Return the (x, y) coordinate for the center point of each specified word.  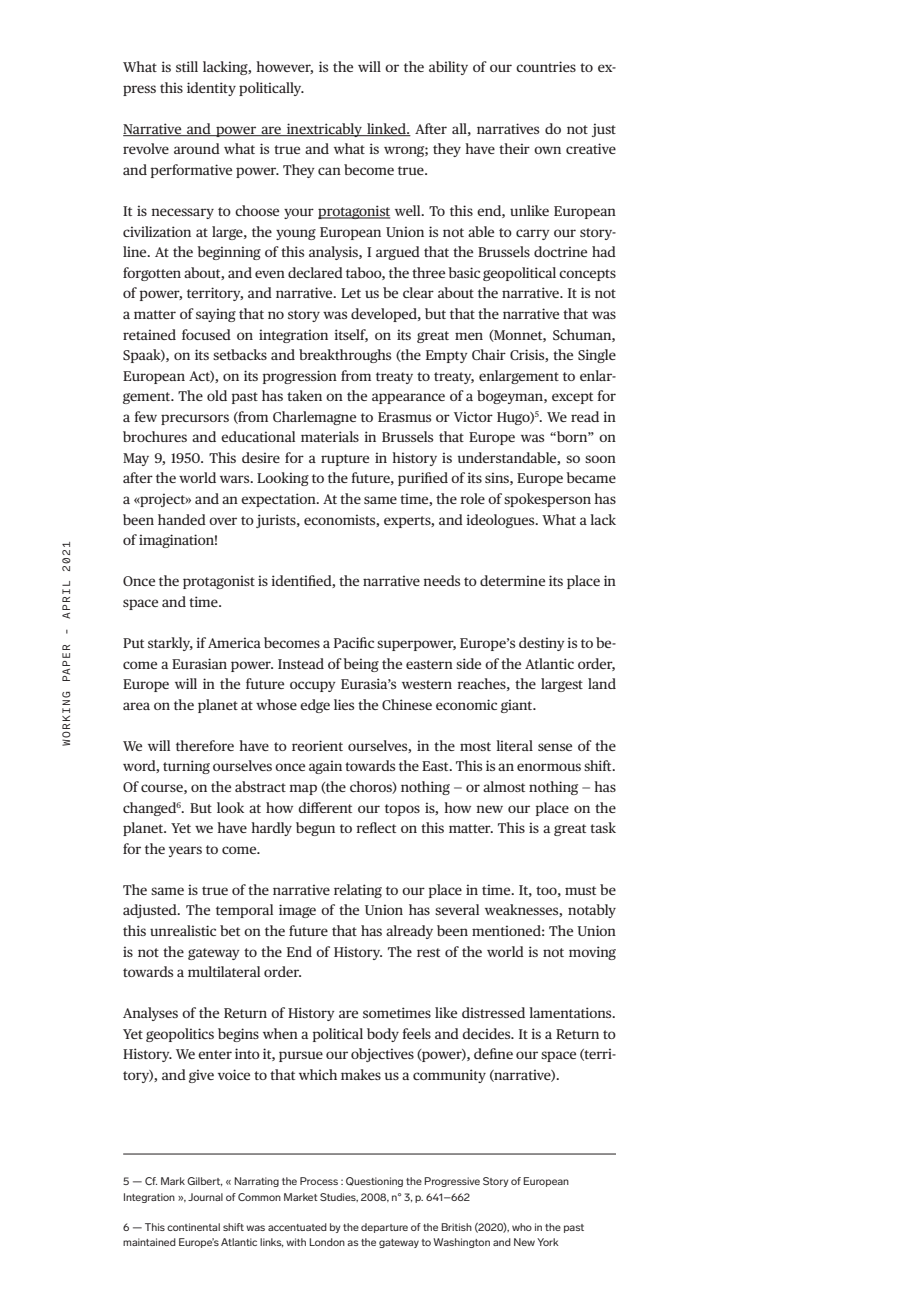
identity (211, 89)
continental (193, 1227)
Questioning (374, 1182)
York (548, 1242)
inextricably (324, 130)
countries (546, 66)
